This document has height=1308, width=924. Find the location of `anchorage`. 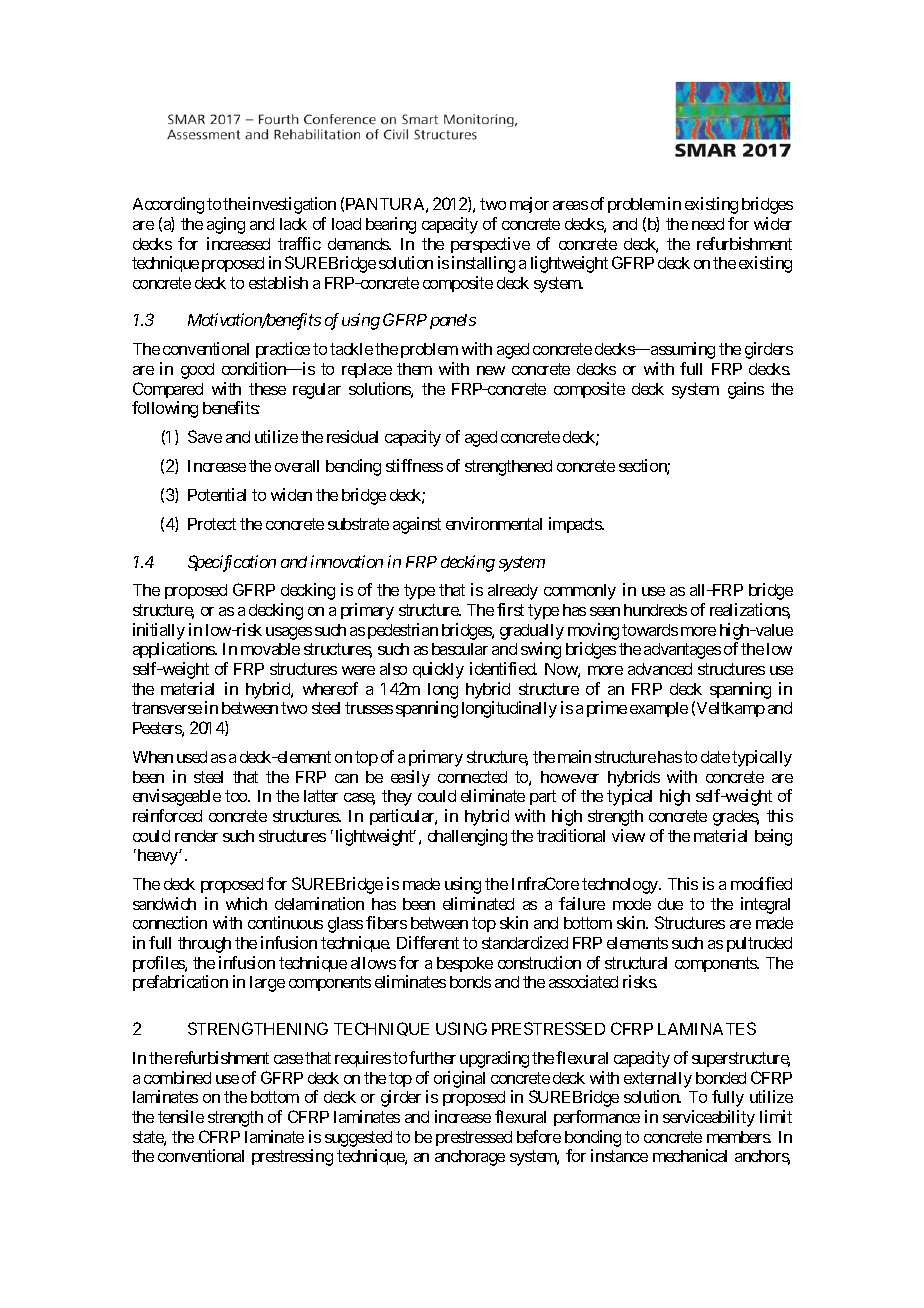

anchorage is located at coordinates (470, 1158).
